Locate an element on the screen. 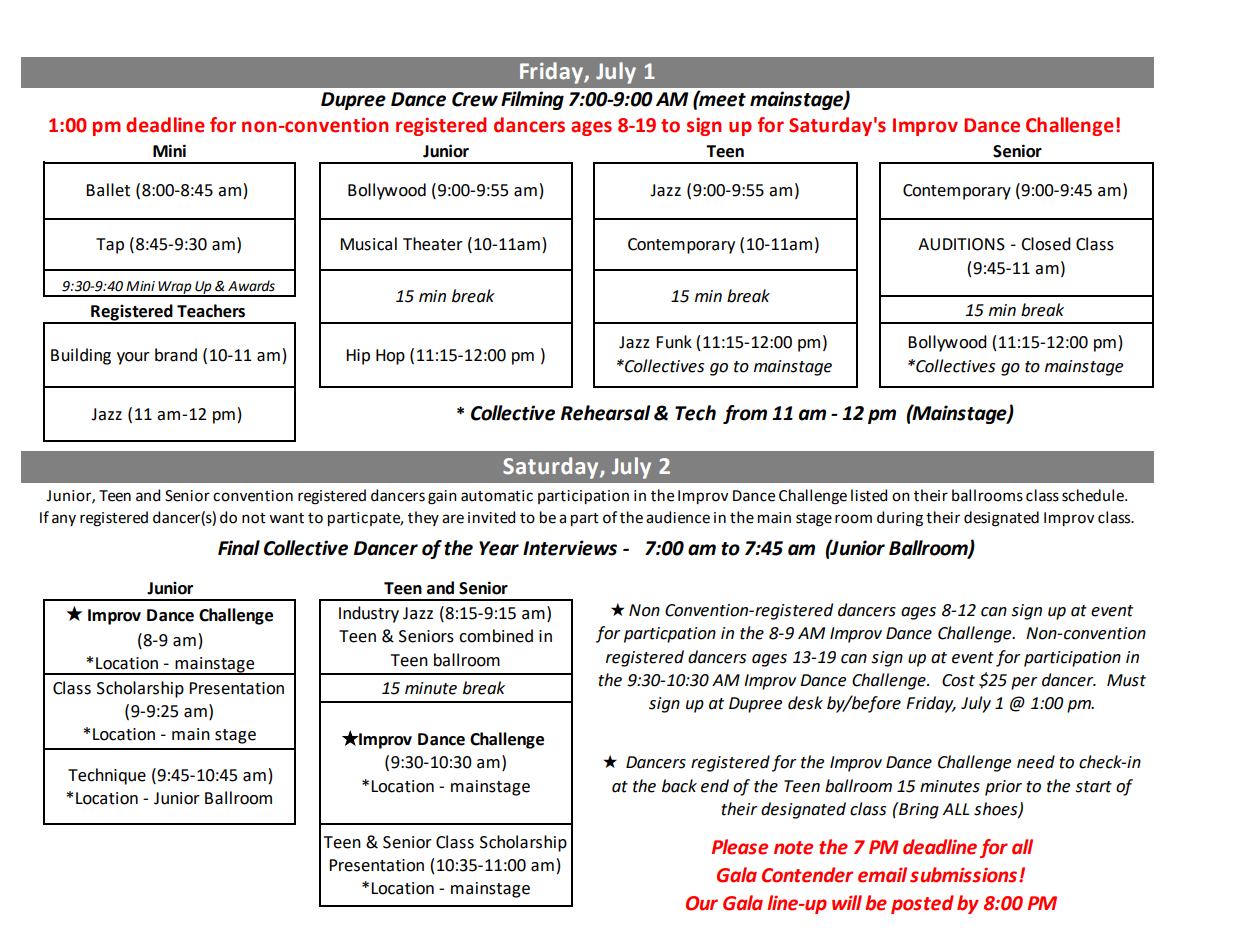 The image size is (1233, 952). Please is located at coordinates (740, 847).
